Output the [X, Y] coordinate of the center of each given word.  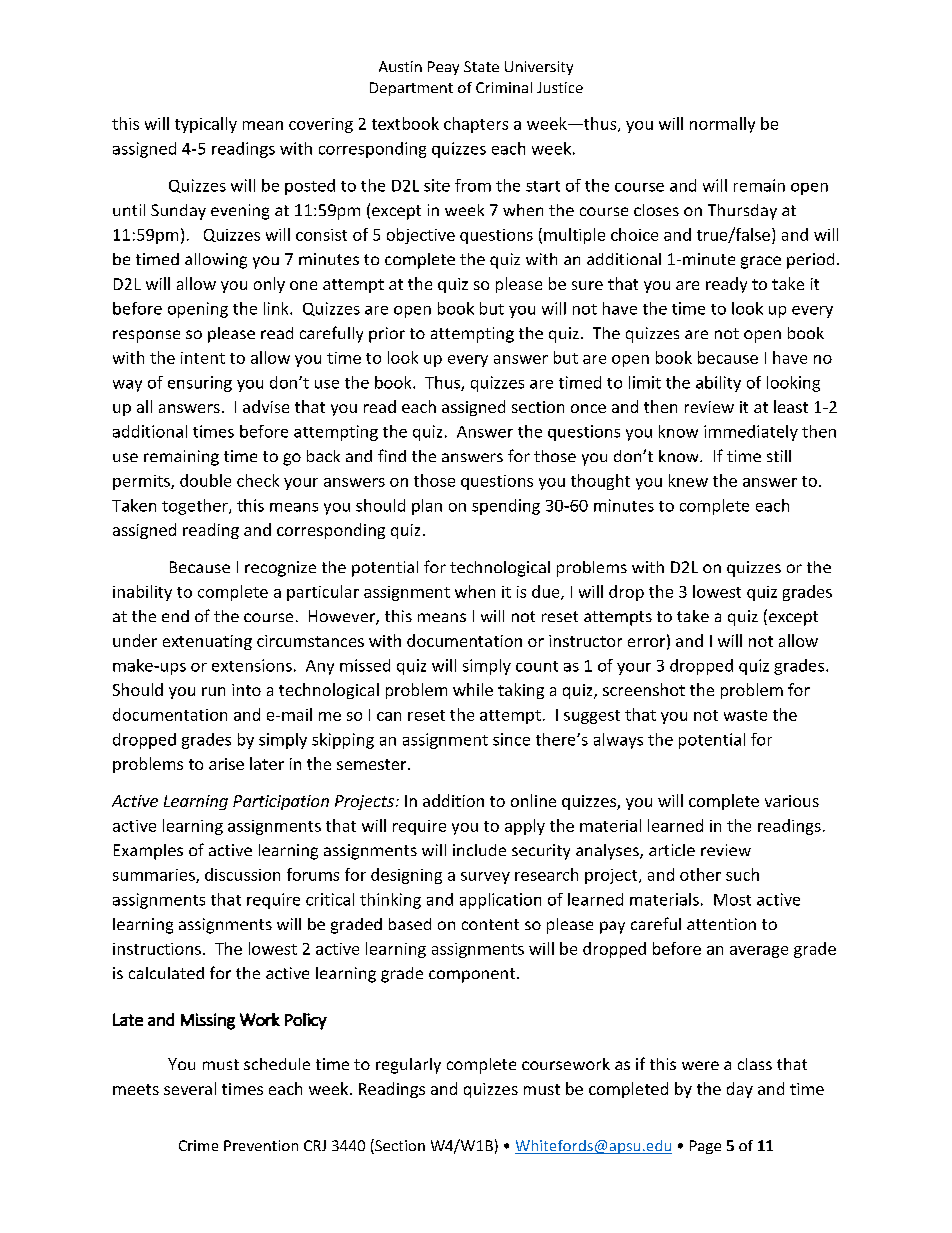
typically [206, 125]
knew [688, 480]
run [213, 691]
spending [506, 507]
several [190, 1088]
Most [732, 900]
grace [761, 262]
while [473, 689]
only [269, 285]
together [196, 507]
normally [722, 125]
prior [387, 335]
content [490, 924]
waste [745, 715]
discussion [242, 874]
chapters [476, 125]
